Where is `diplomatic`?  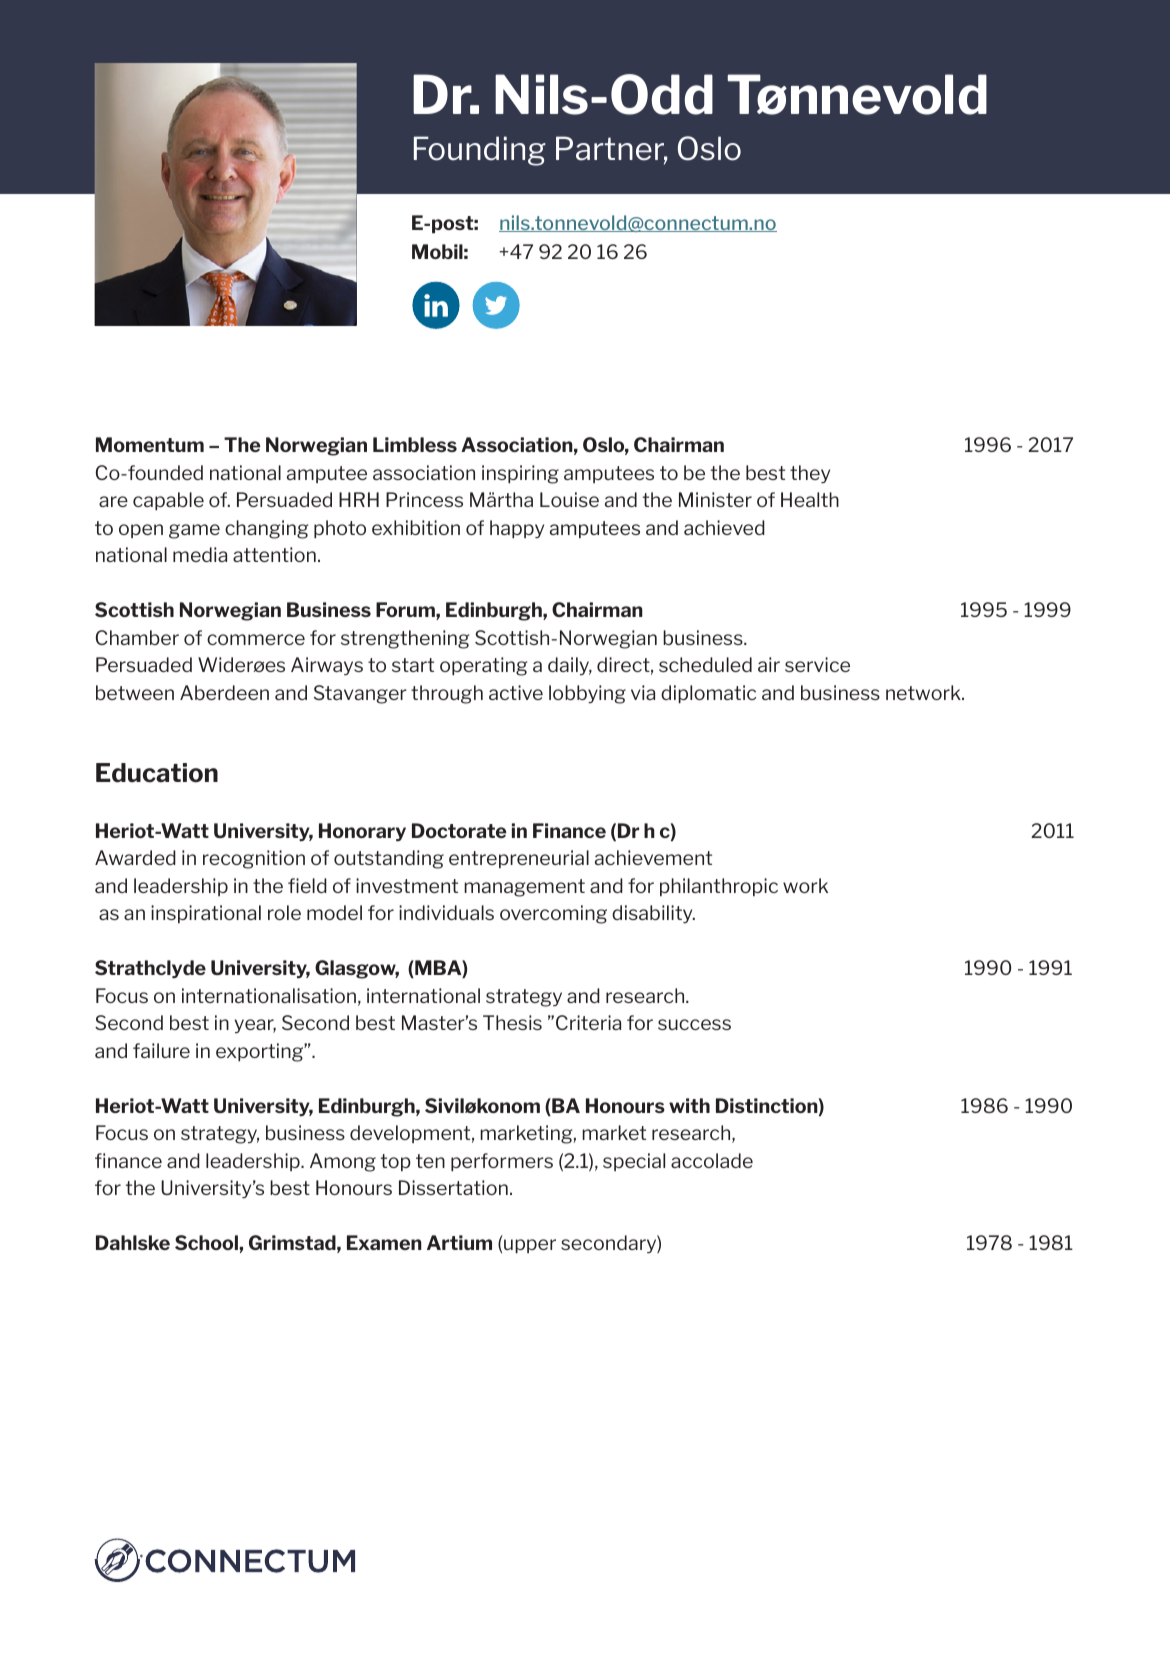
diplomatic is located at coordinates (708, 694).
